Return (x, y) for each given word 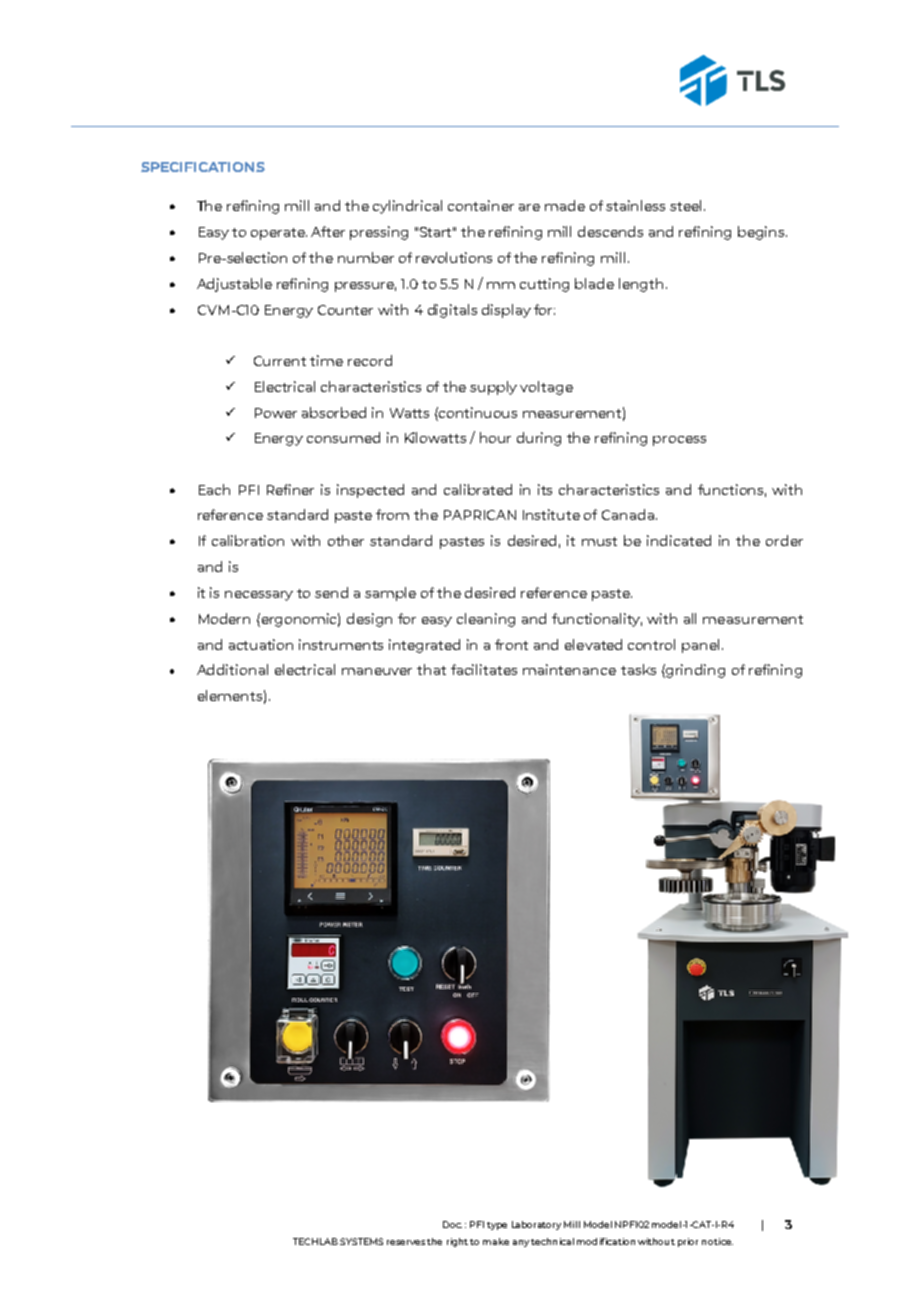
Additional (232, 669)
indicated (679, 540)
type (497, 1226)
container (481, 205)
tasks (638, 669)
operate (279, 234)
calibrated (478, 489)
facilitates (484, 669)
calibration (248, 540)
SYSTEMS (361, 1241)
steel (687, 205)
